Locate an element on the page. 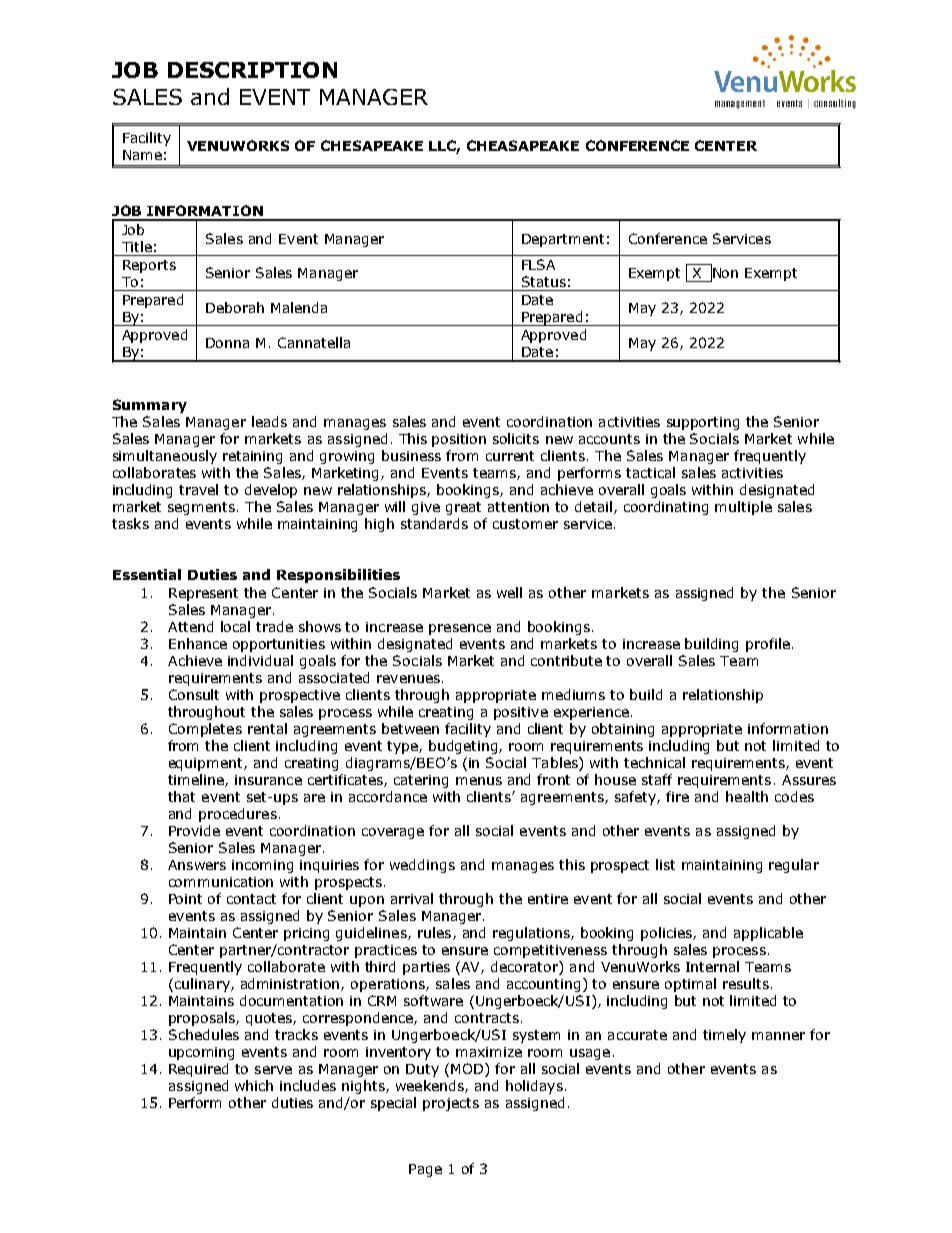 This page has width=952, height=1233. list is located at coordinates (665, 864).
